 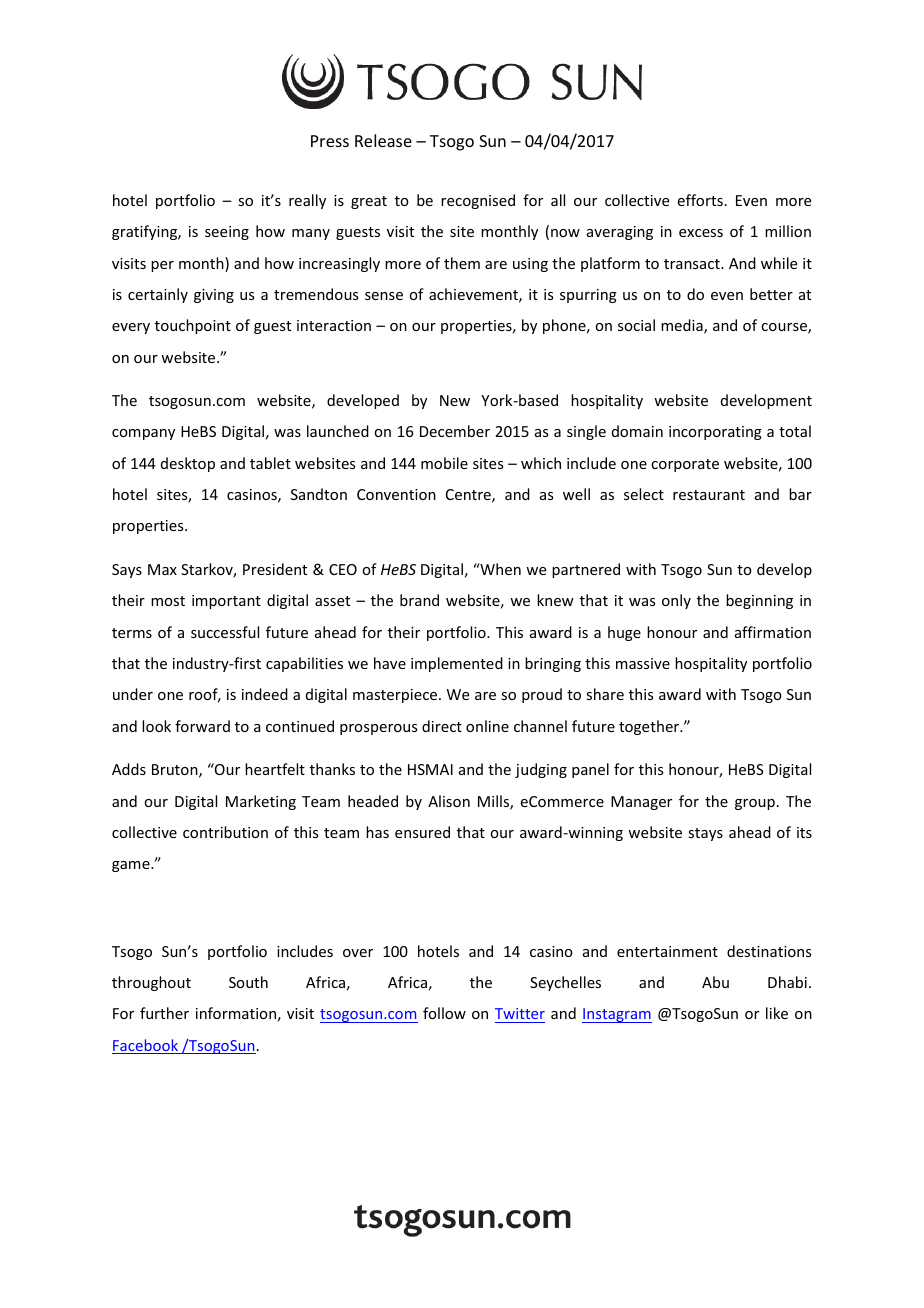 What do you see at coordinates (265, 694) in the screenshot?
I see `indeed` at bounding box center [265, 694].
